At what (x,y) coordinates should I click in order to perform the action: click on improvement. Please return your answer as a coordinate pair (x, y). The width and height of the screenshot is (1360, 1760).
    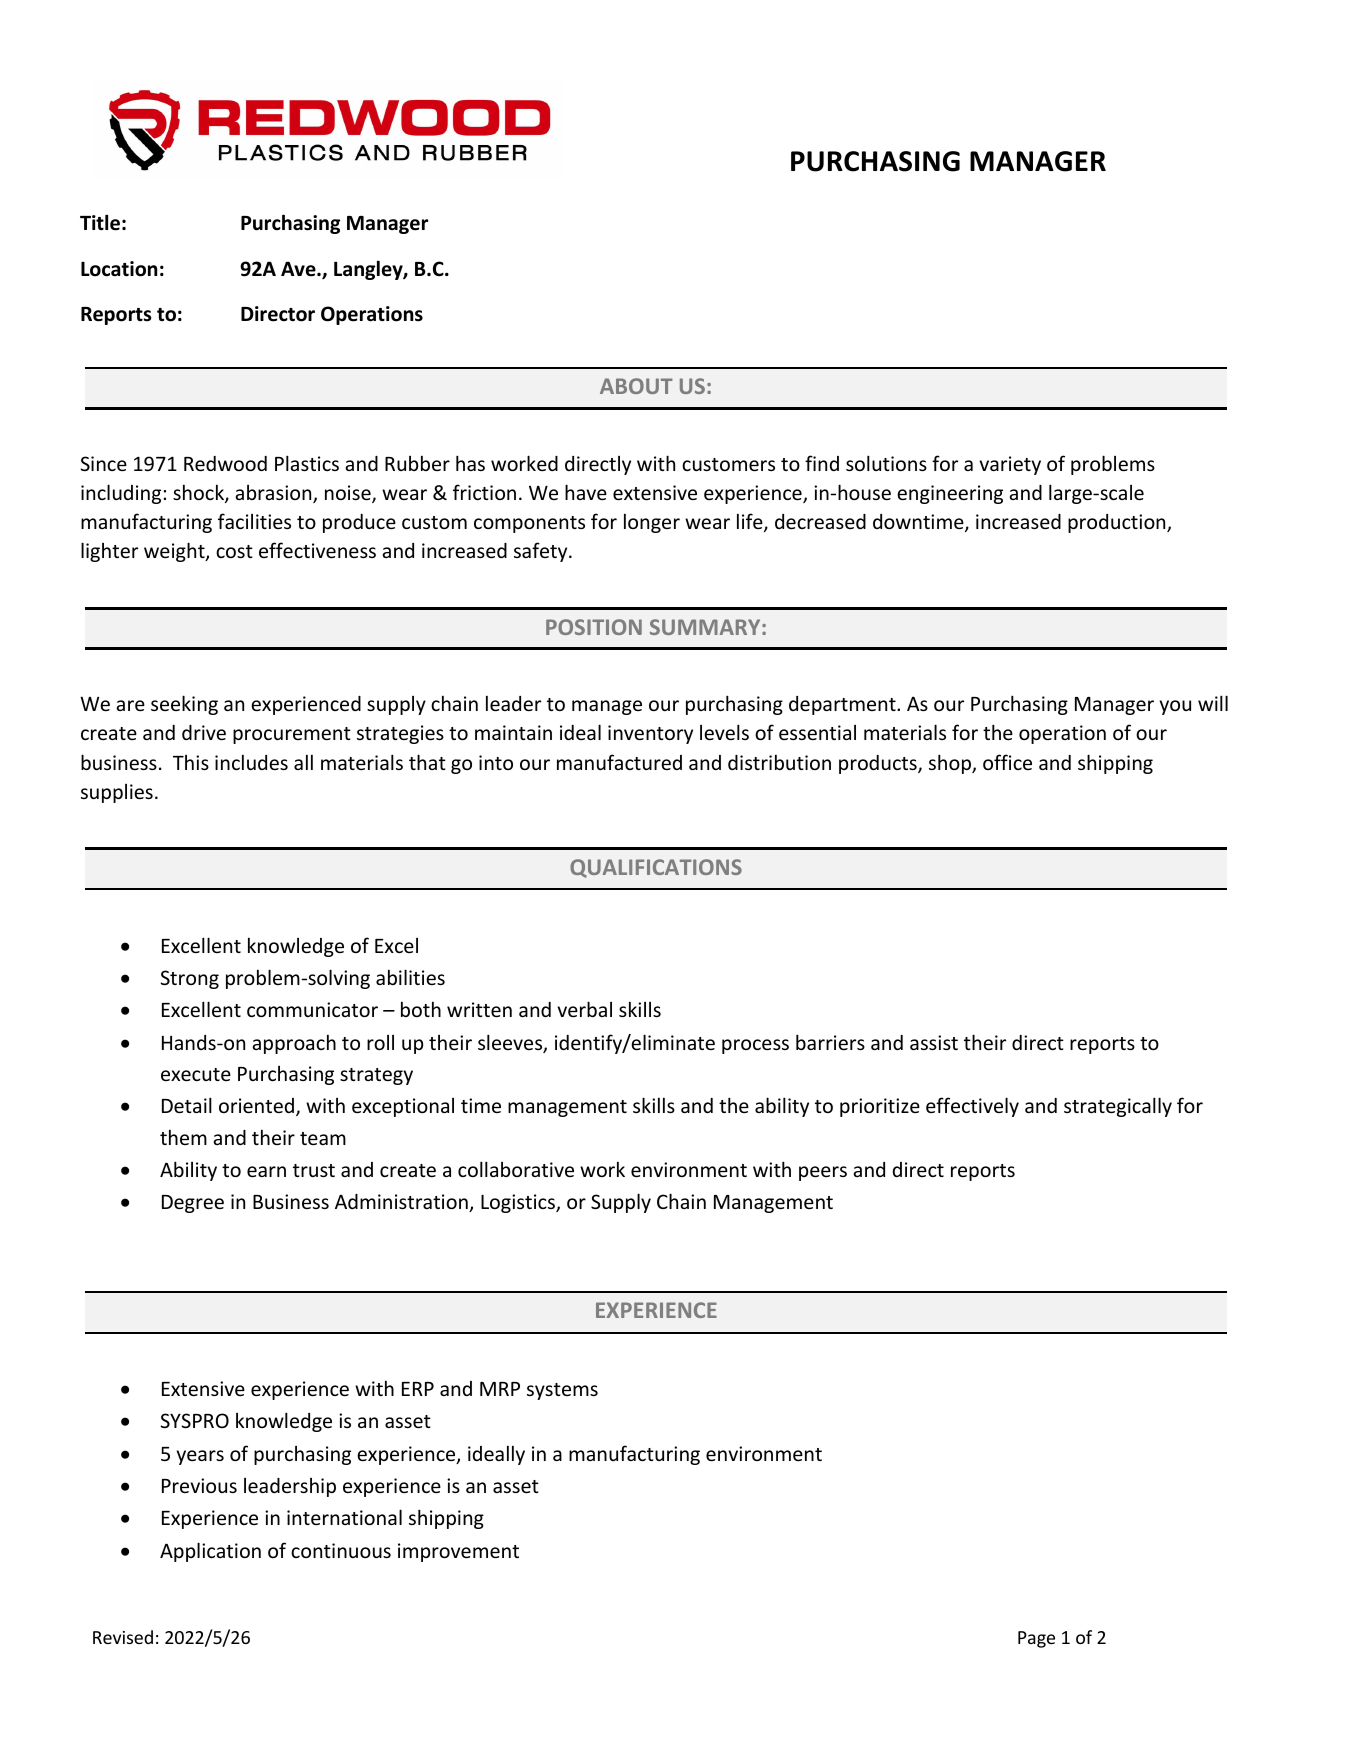
    Looking at the image, I should click on (458, 1552).
